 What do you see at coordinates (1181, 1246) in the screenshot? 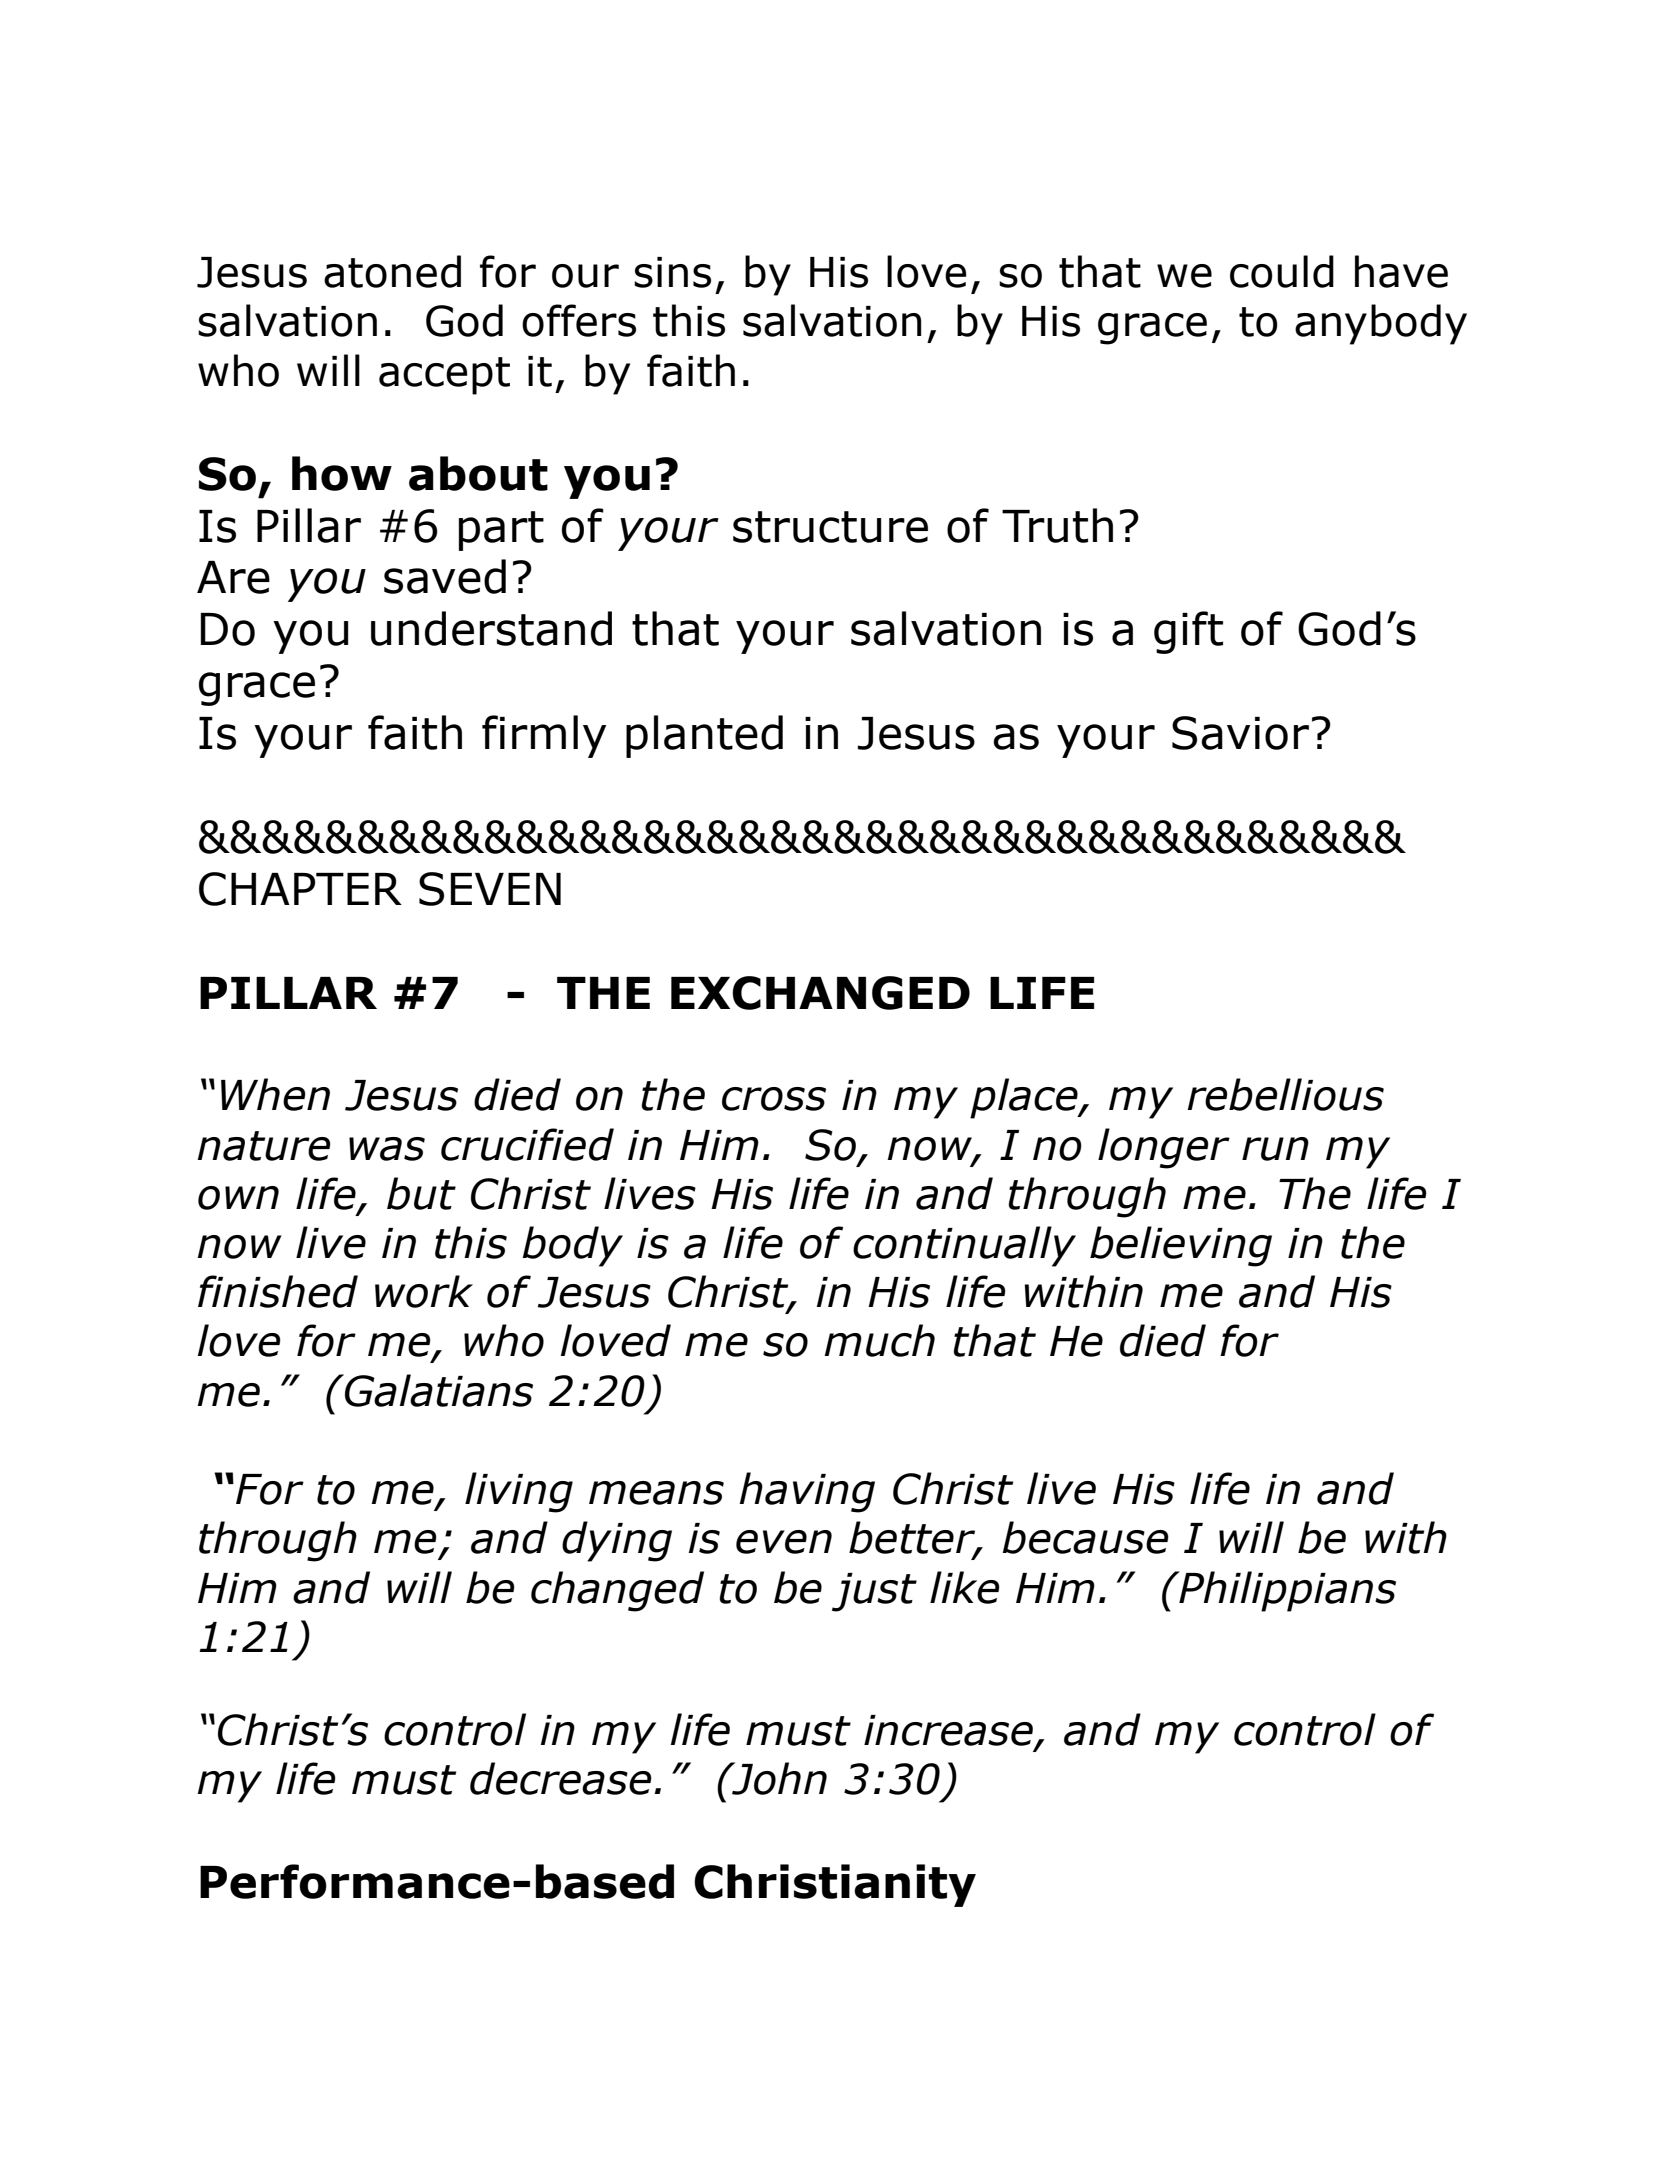
I see `believing` at bounding box center [1181, 1246].
